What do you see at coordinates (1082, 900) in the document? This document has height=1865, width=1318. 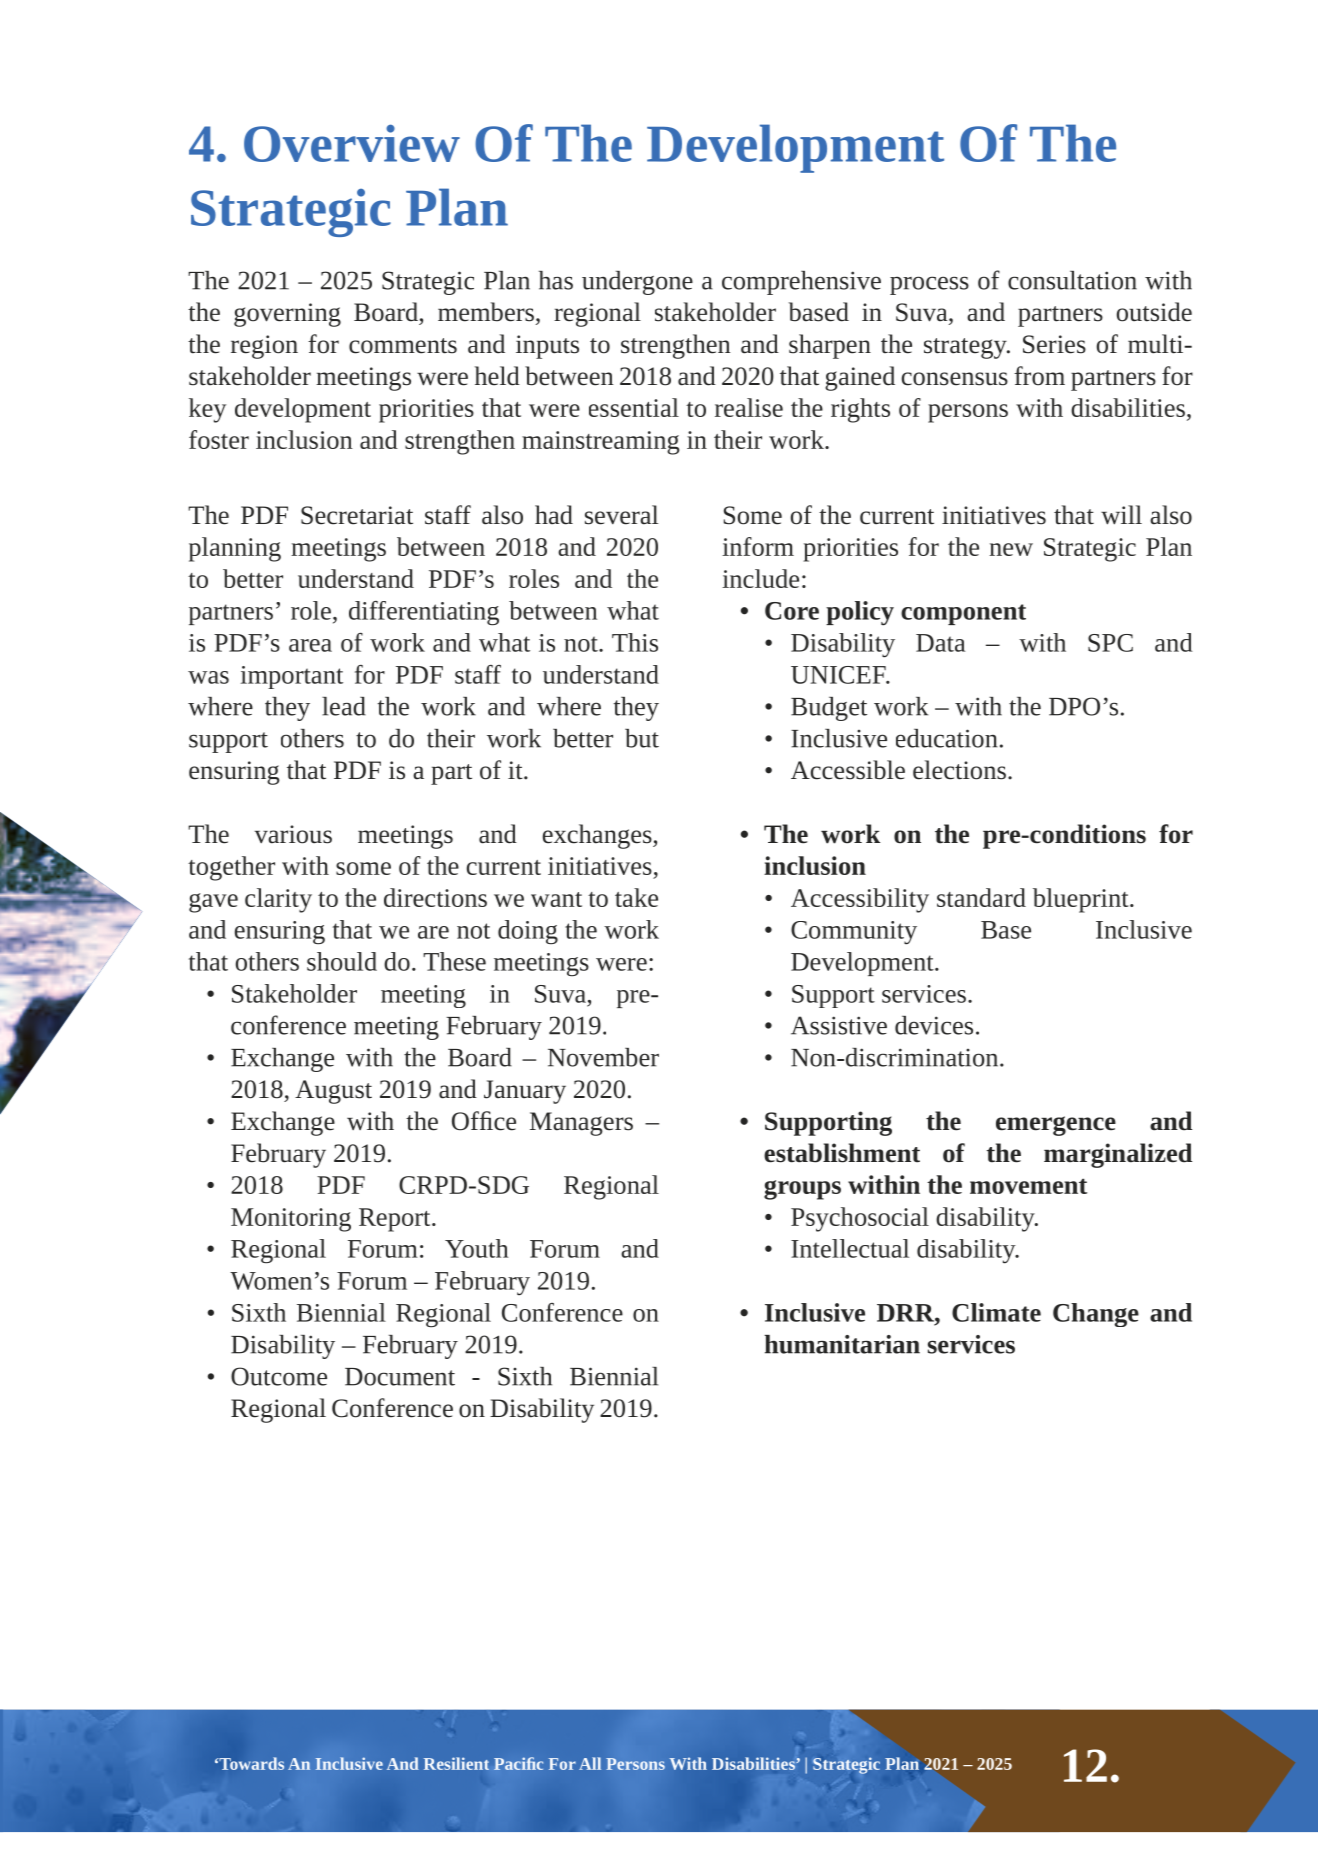 I see `blueprint` at bounding box center [1082, 900].
